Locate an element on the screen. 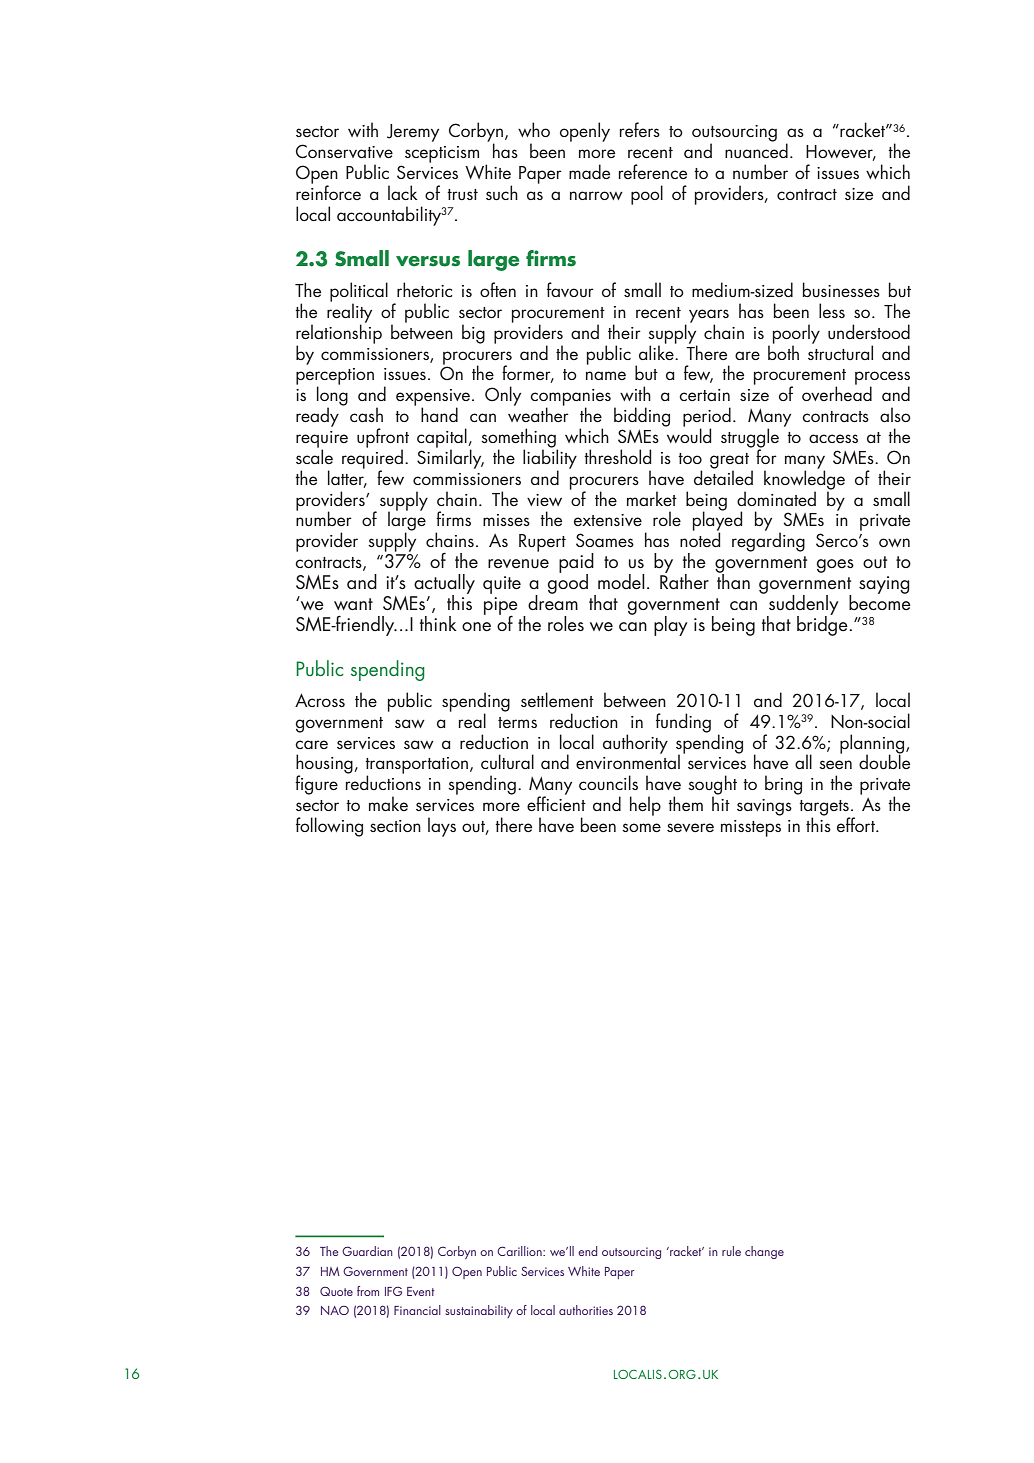 The width and height of the screenshot is (1034, 1463). Carillion is located at coordinates (520, 1251).
